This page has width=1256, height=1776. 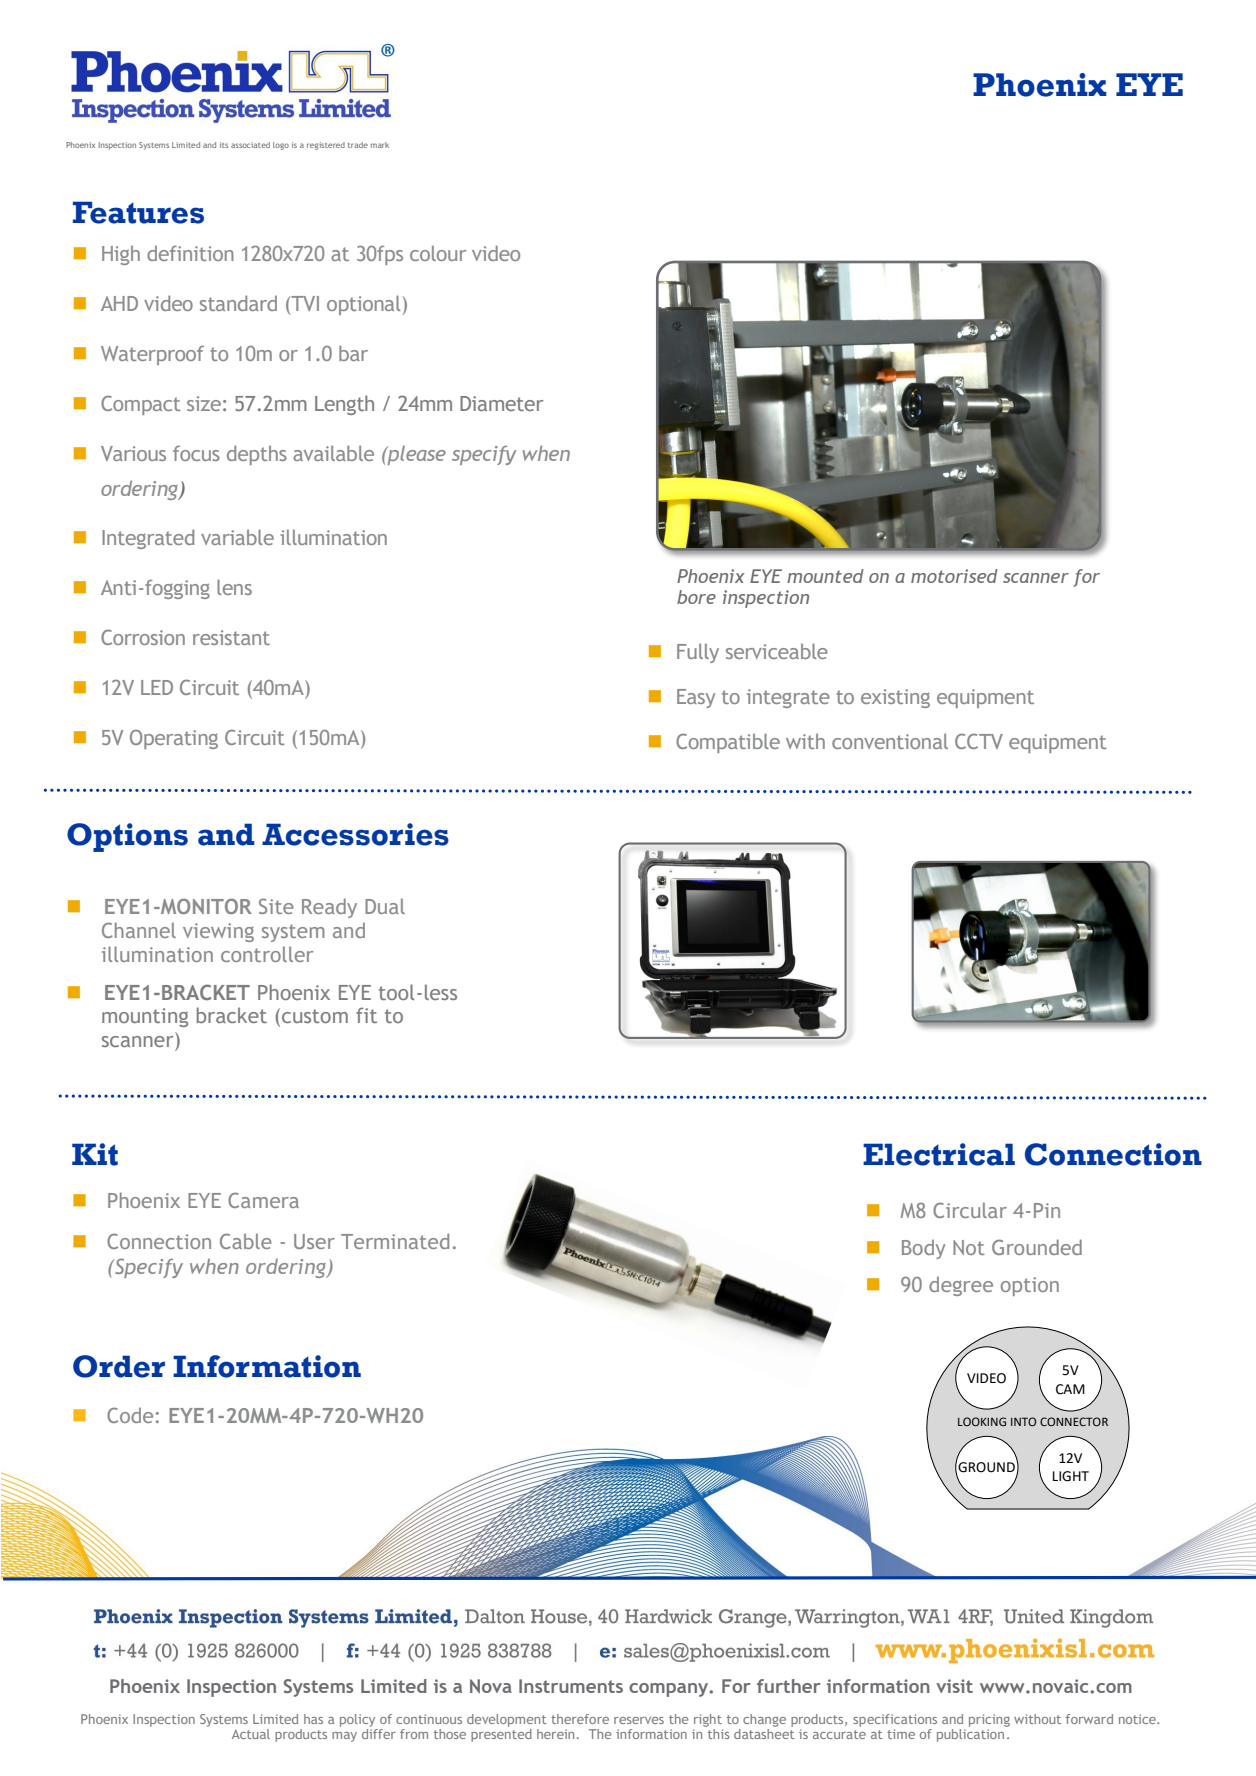 What do you see at coordinates (251, 1734) in the page?
I see `Actual` at bounding box center [251, 1734].
